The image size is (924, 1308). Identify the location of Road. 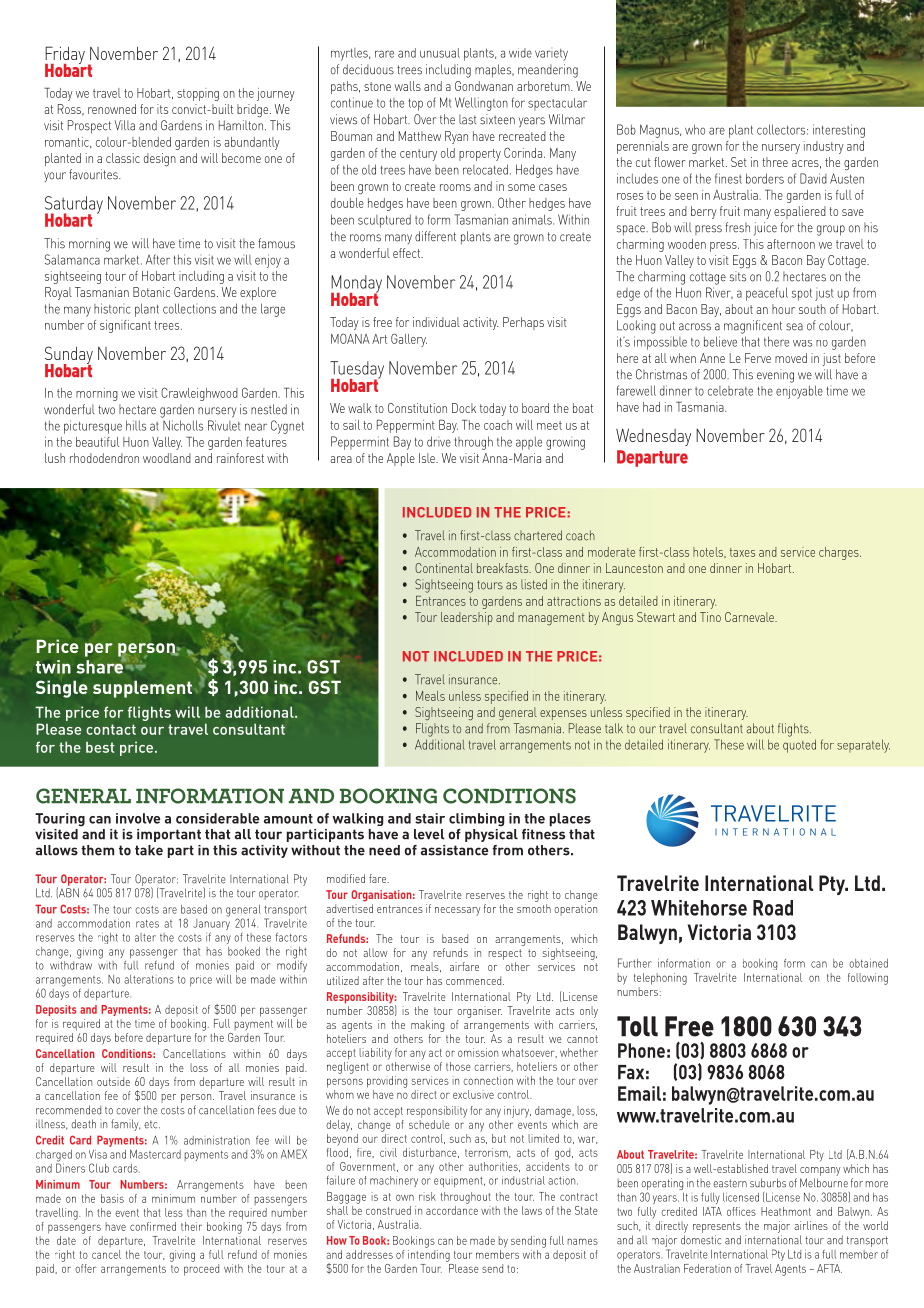
(773, 908).
